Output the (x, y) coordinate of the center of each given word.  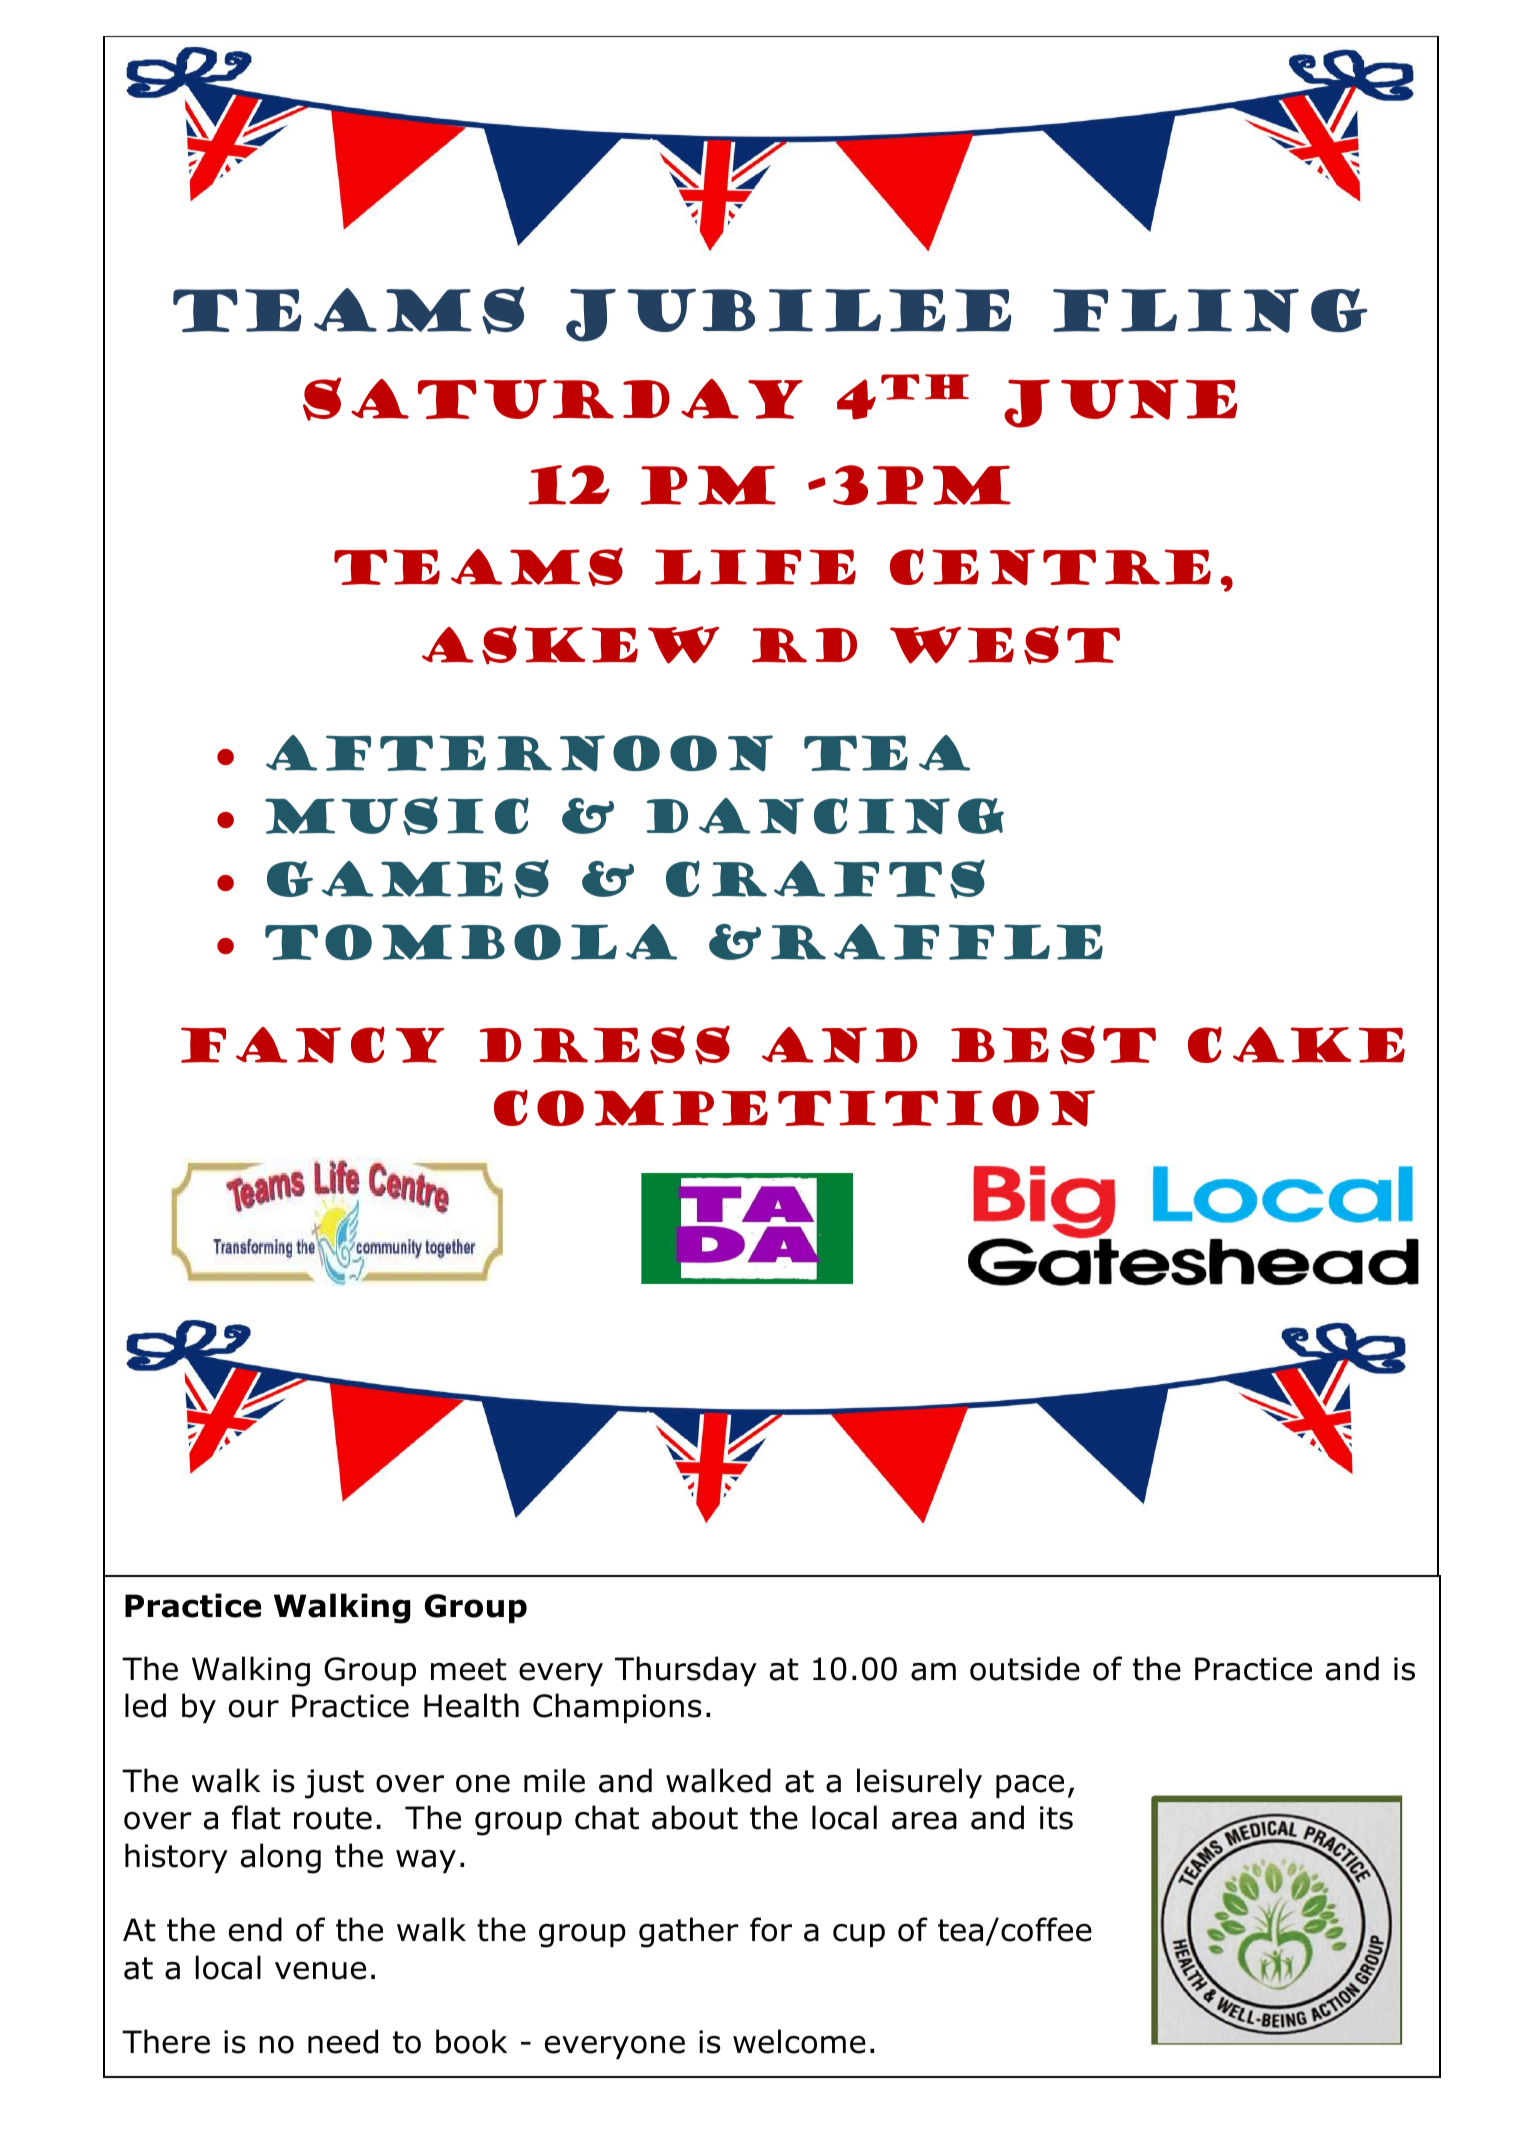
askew (570, 645)
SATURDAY (553, 399)
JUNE (1120, 403)
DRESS (604, 1045)
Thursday (686, 1671)
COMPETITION (794, 1108)
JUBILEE (788, 315)
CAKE (1296, 1045)
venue (320, 1970)
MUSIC (397, 816)
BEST (1053, 1045)
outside (1025, 1668)
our (254, 1708)
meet (469, 1669)
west (1005, 645)
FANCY (312, 1045)
